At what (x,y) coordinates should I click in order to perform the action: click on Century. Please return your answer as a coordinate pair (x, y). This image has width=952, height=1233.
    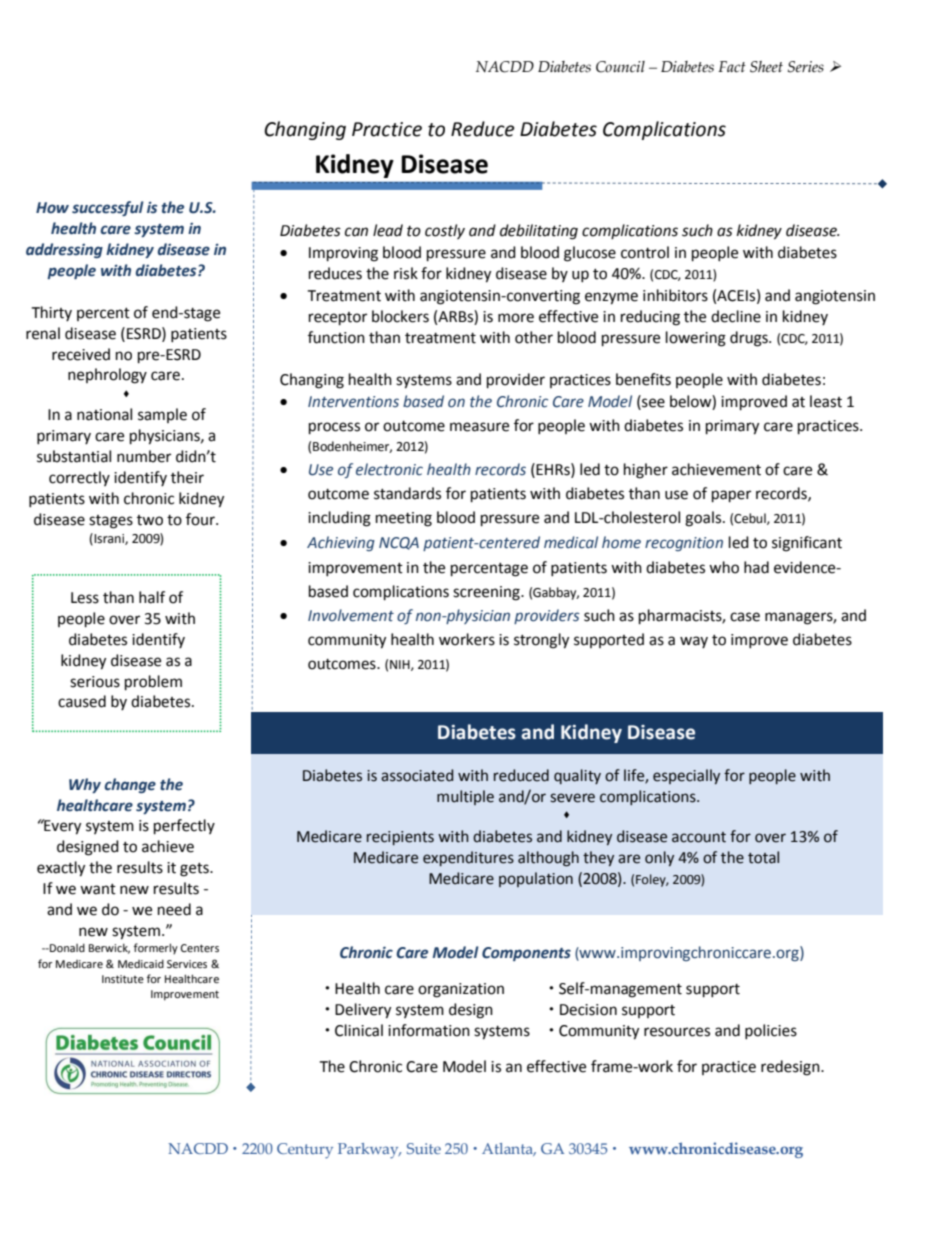
    Looking at the image, I should click on (305, 1151).
